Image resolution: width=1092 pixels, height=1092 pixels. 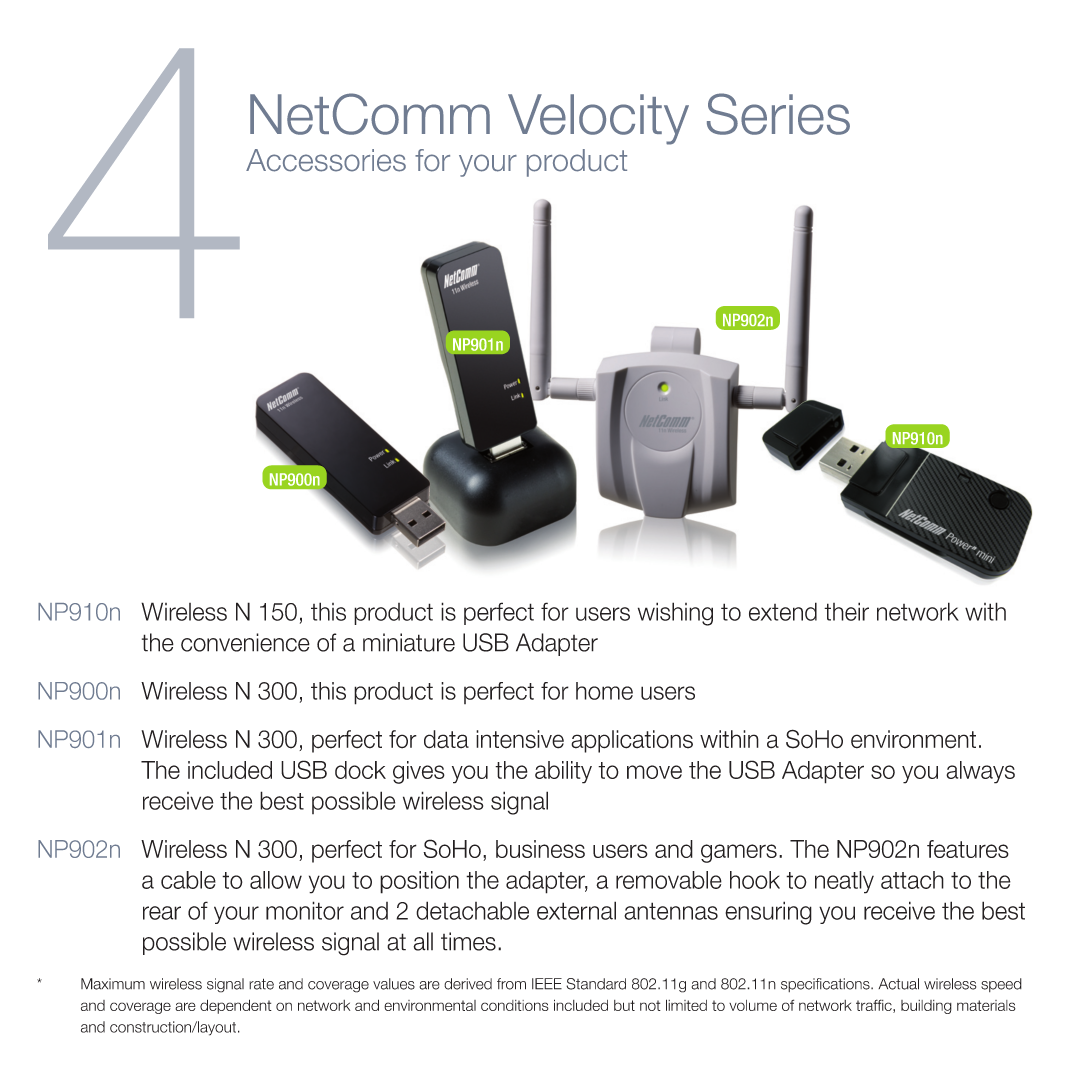 I want to click on rate, so click(x=261, y=984).
